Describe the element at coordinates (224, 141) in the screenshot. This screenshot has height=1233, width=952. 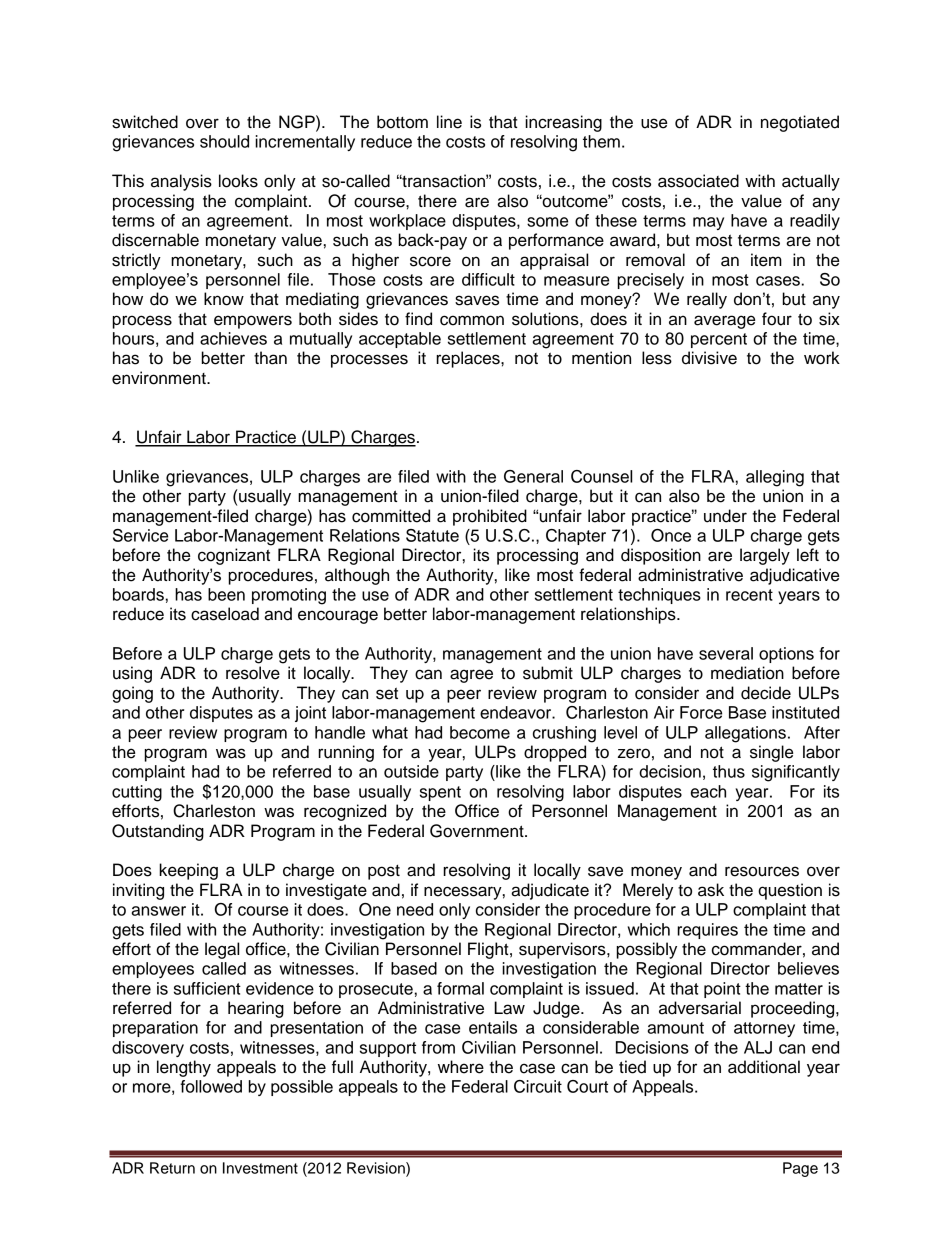
I see `should` at that location.
